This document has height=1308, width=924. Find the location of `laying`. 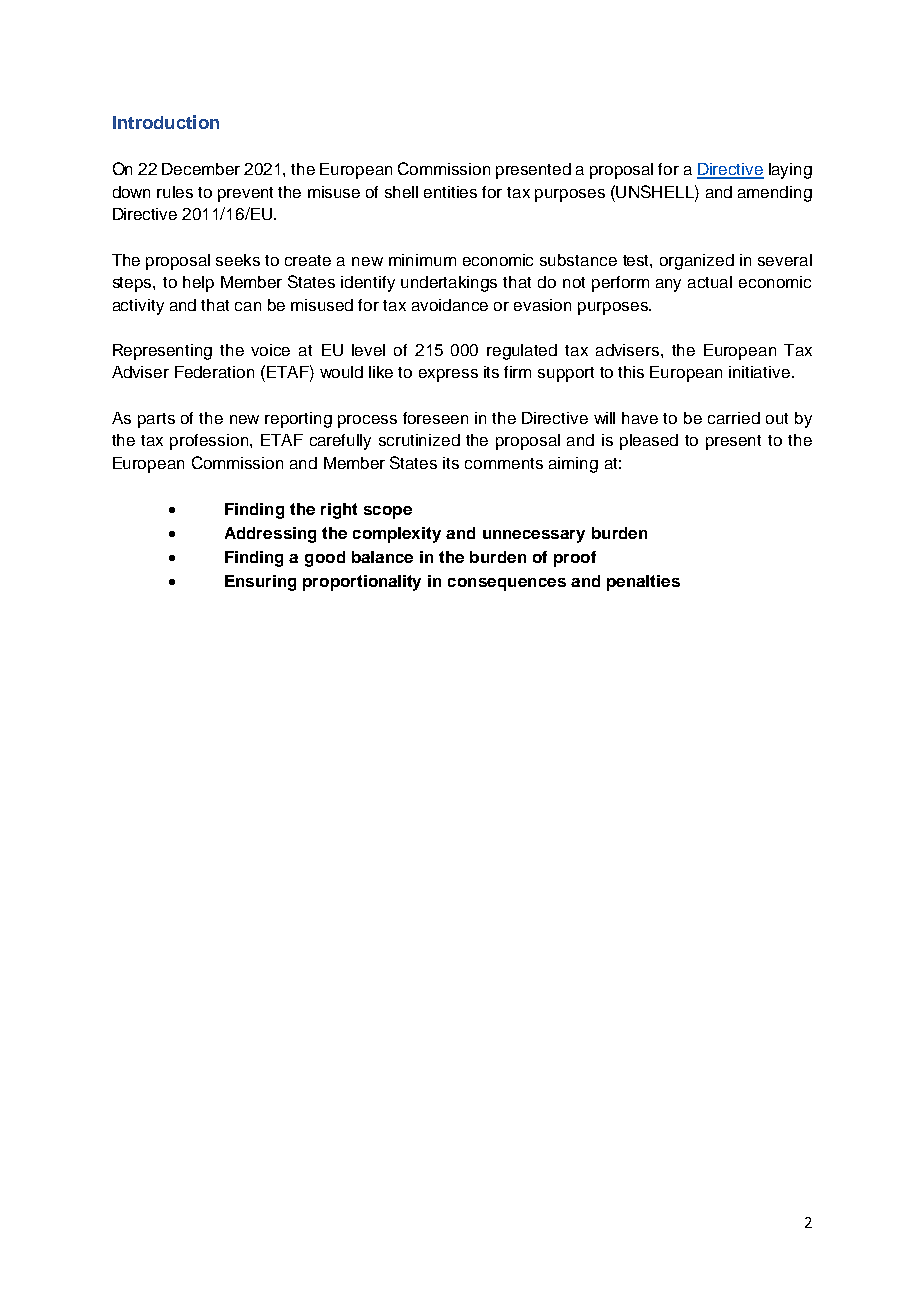

laying is located at coordinates (790, 171).
